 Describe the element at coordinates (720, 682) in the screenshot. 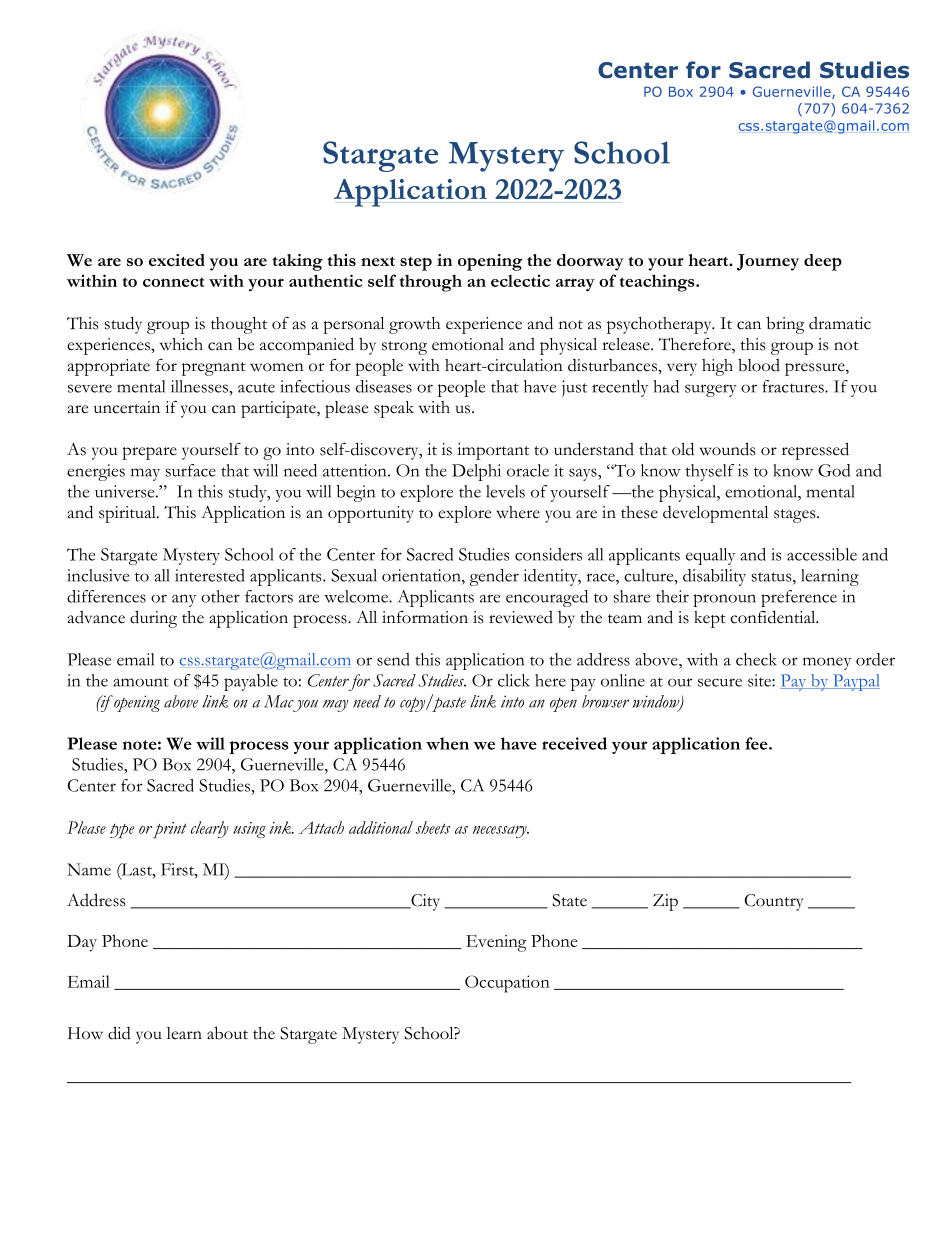

I see `secure` at that location.
